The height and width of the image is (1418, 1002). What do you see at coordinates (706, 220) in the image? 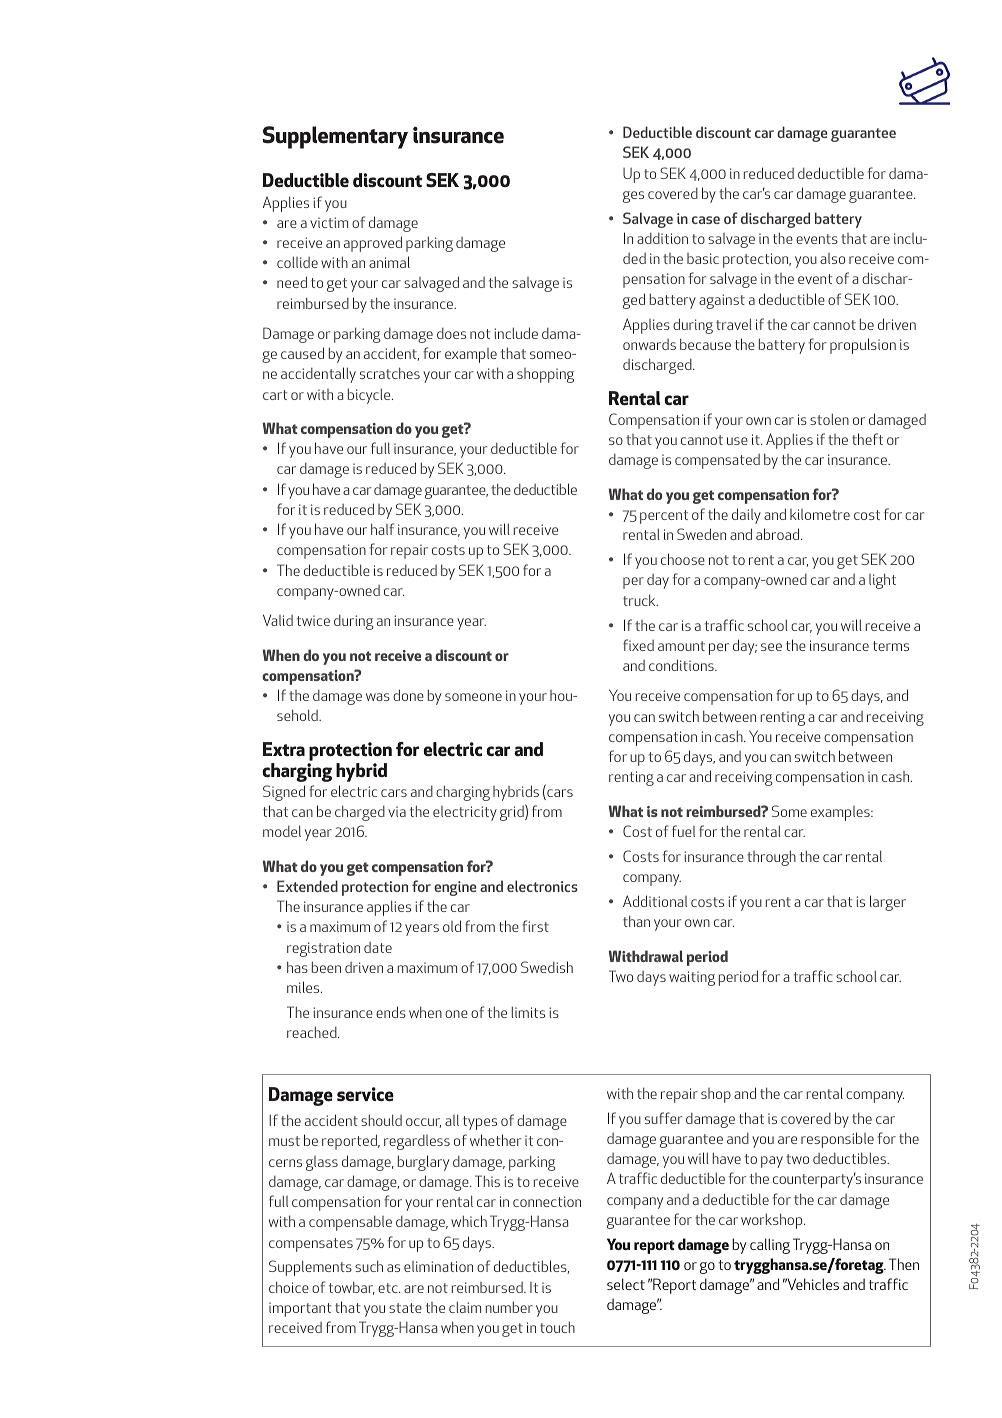
I see `case` at bounding box center [706, 220].
